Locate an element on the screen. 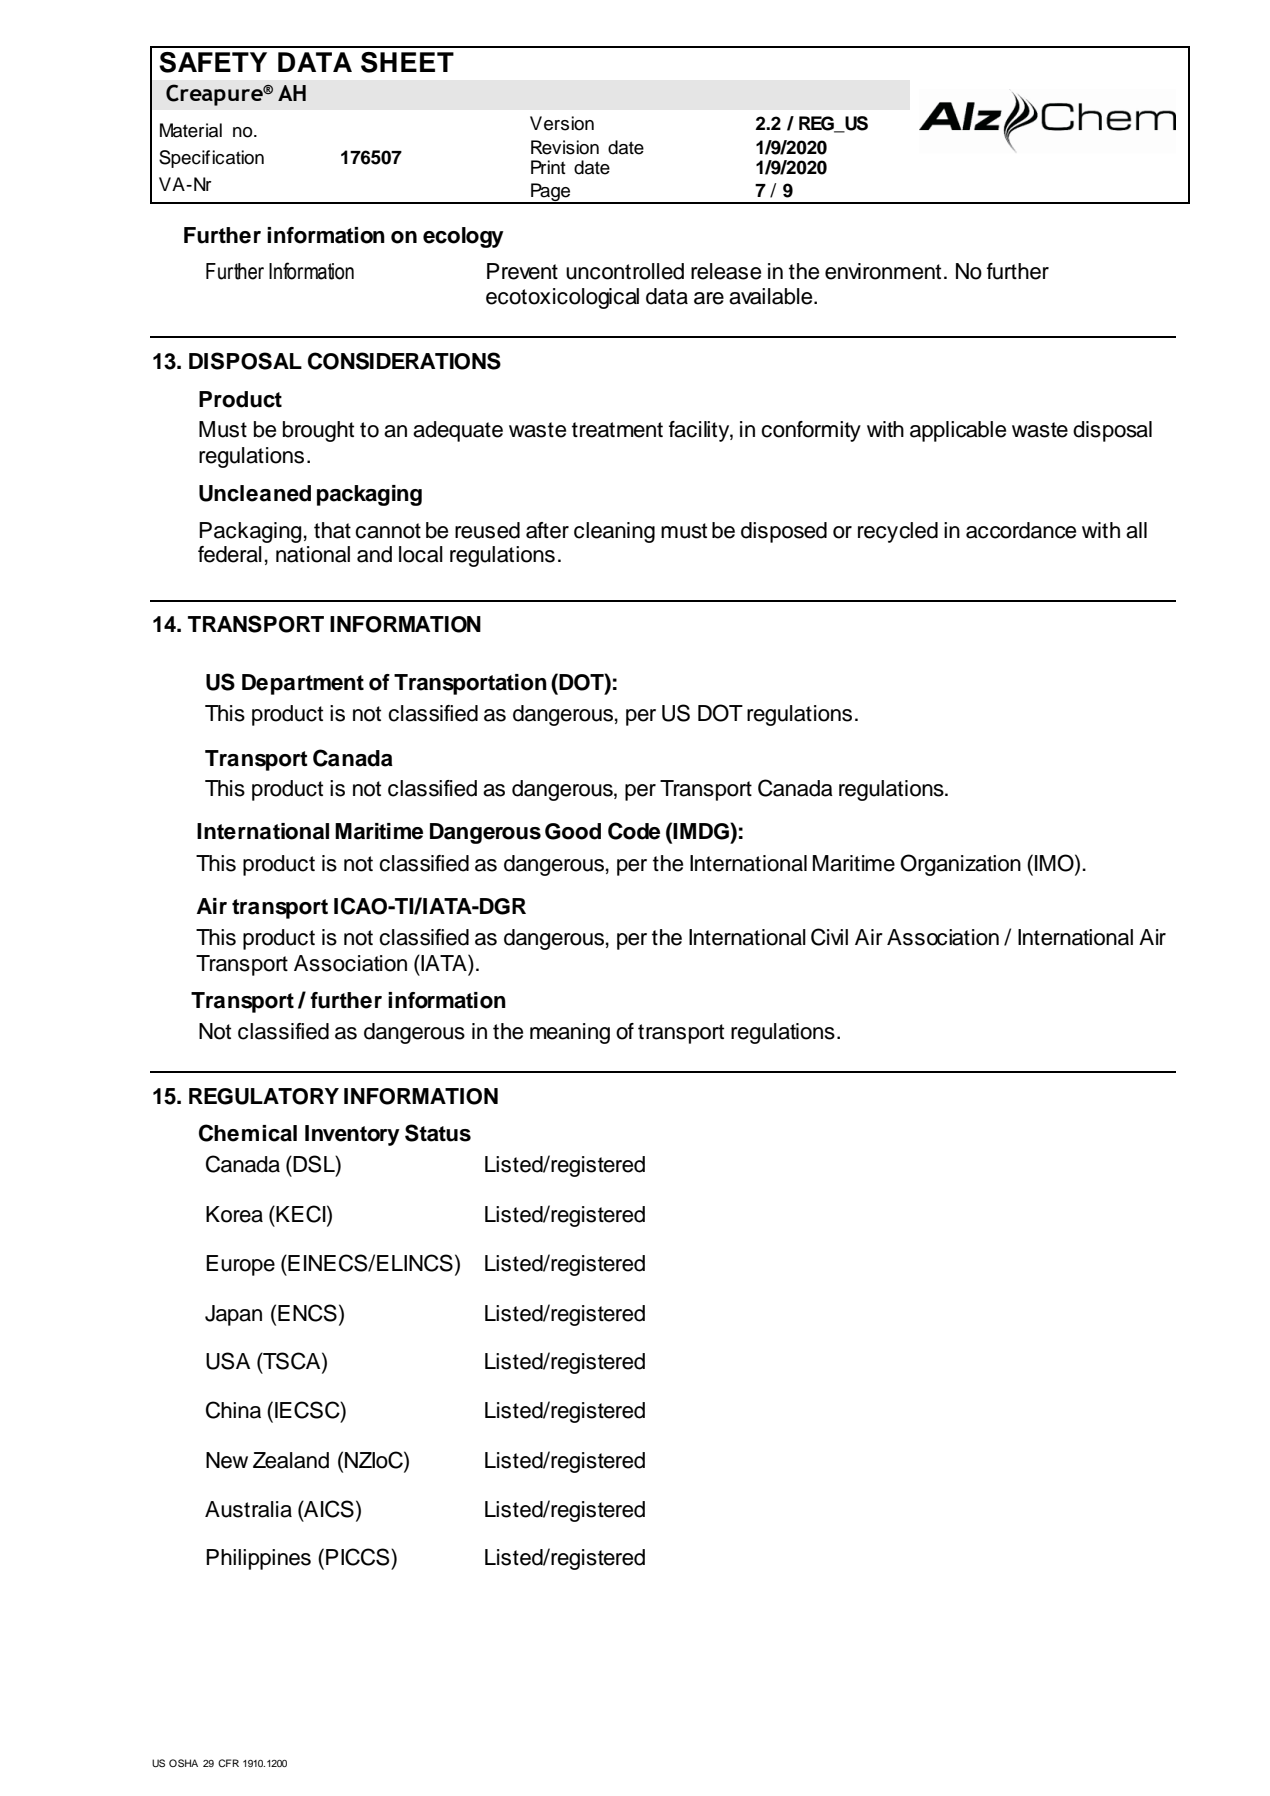  Philippines is located at coordinates (258, 1559).
